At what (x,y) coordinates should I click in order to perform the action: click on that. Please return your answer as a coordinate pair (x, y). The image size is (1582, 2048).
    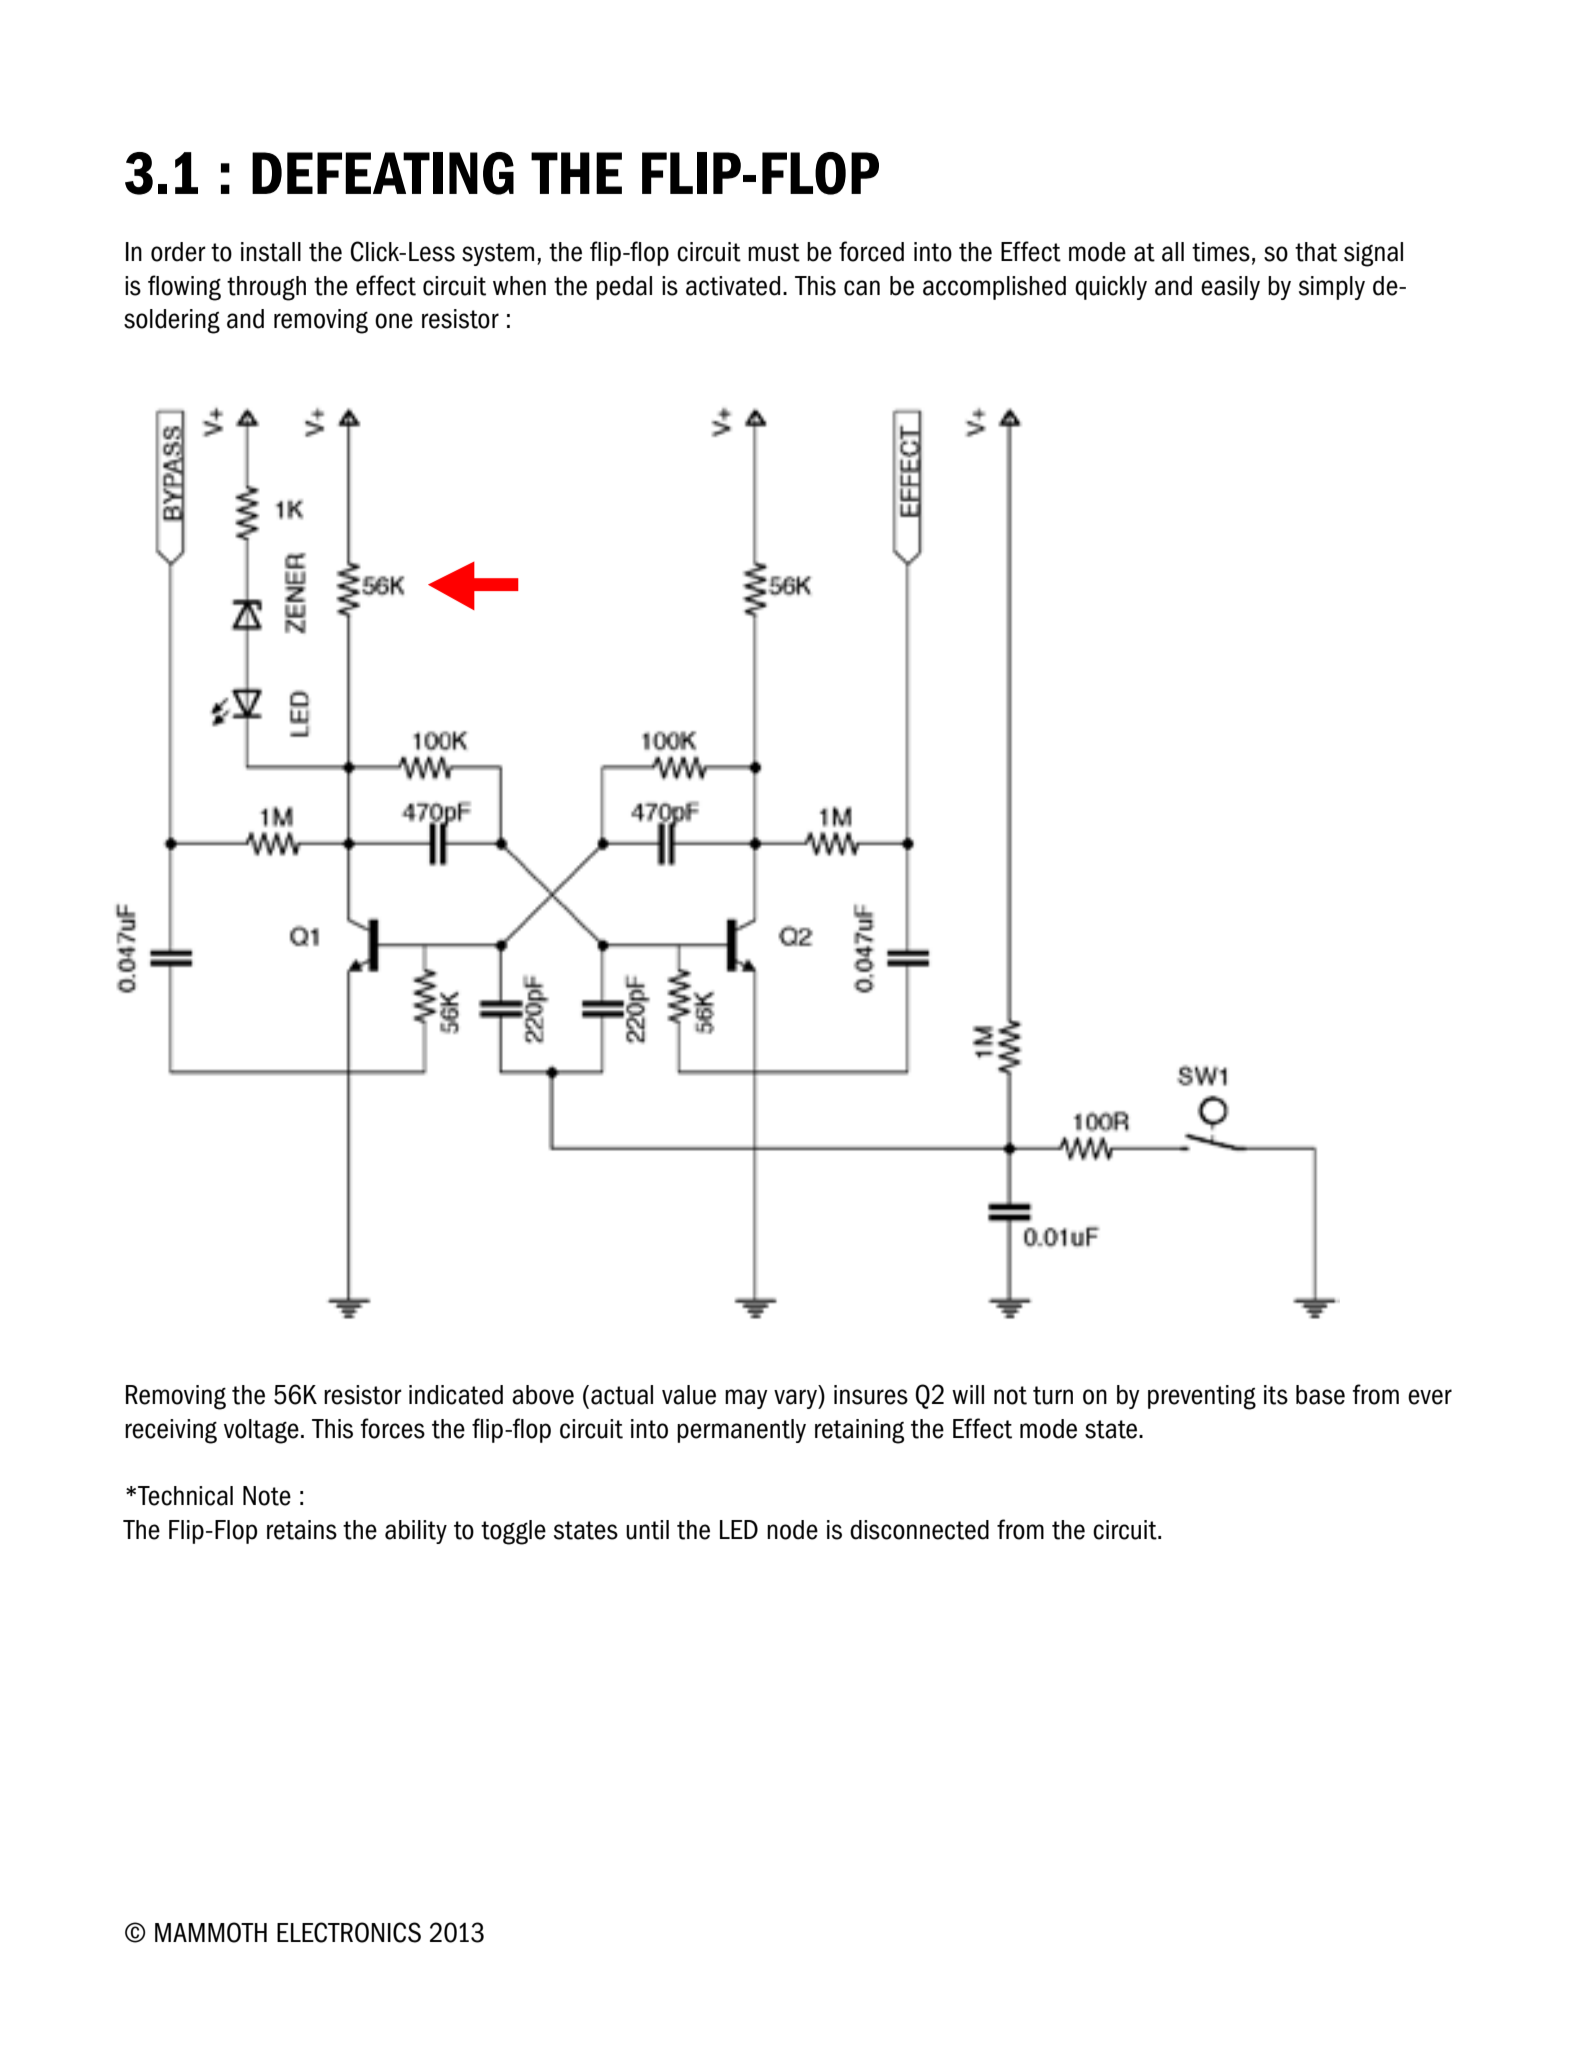
    Looking at the image, I should click on (1316, 252).
